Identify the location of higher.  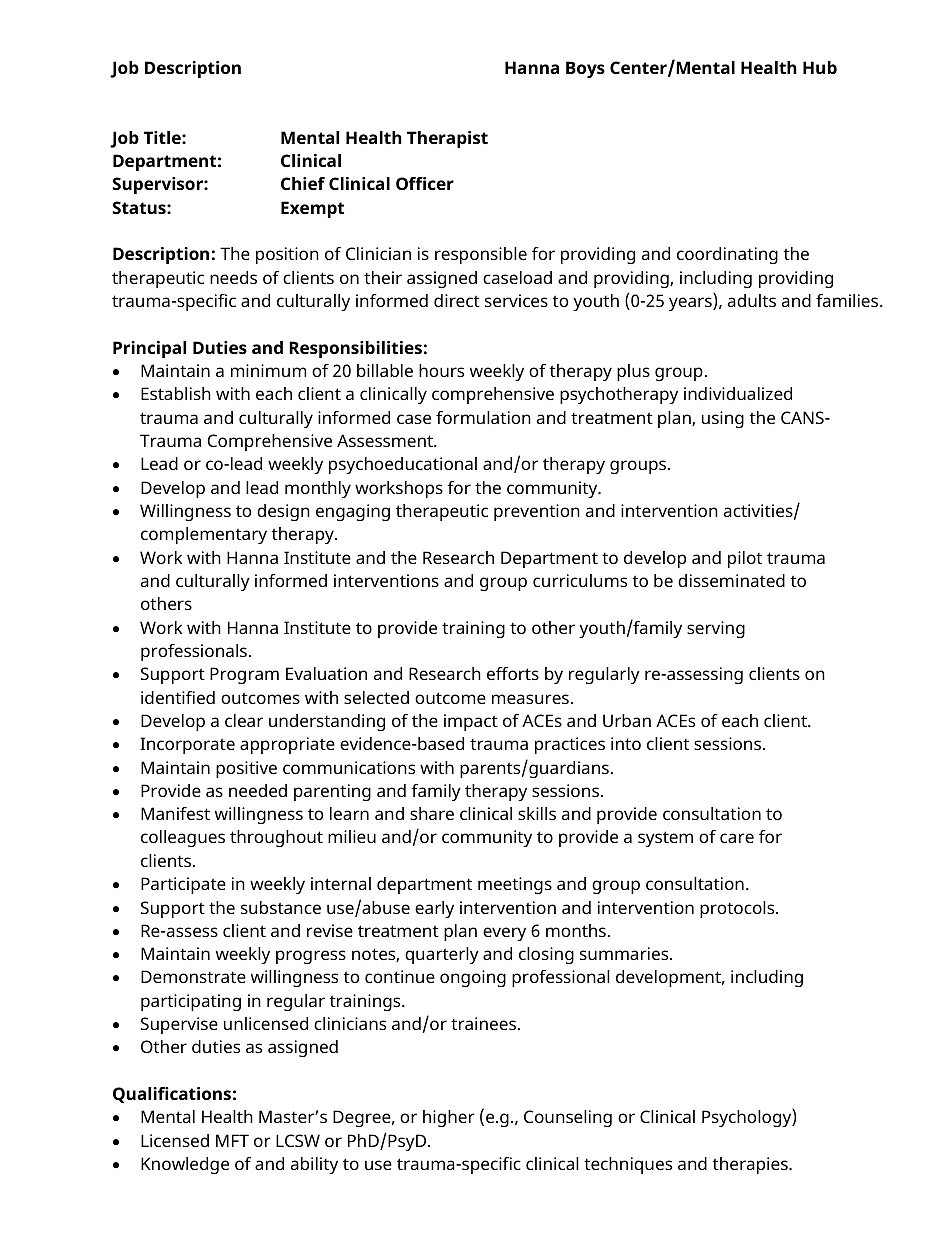
(449, 1118).
